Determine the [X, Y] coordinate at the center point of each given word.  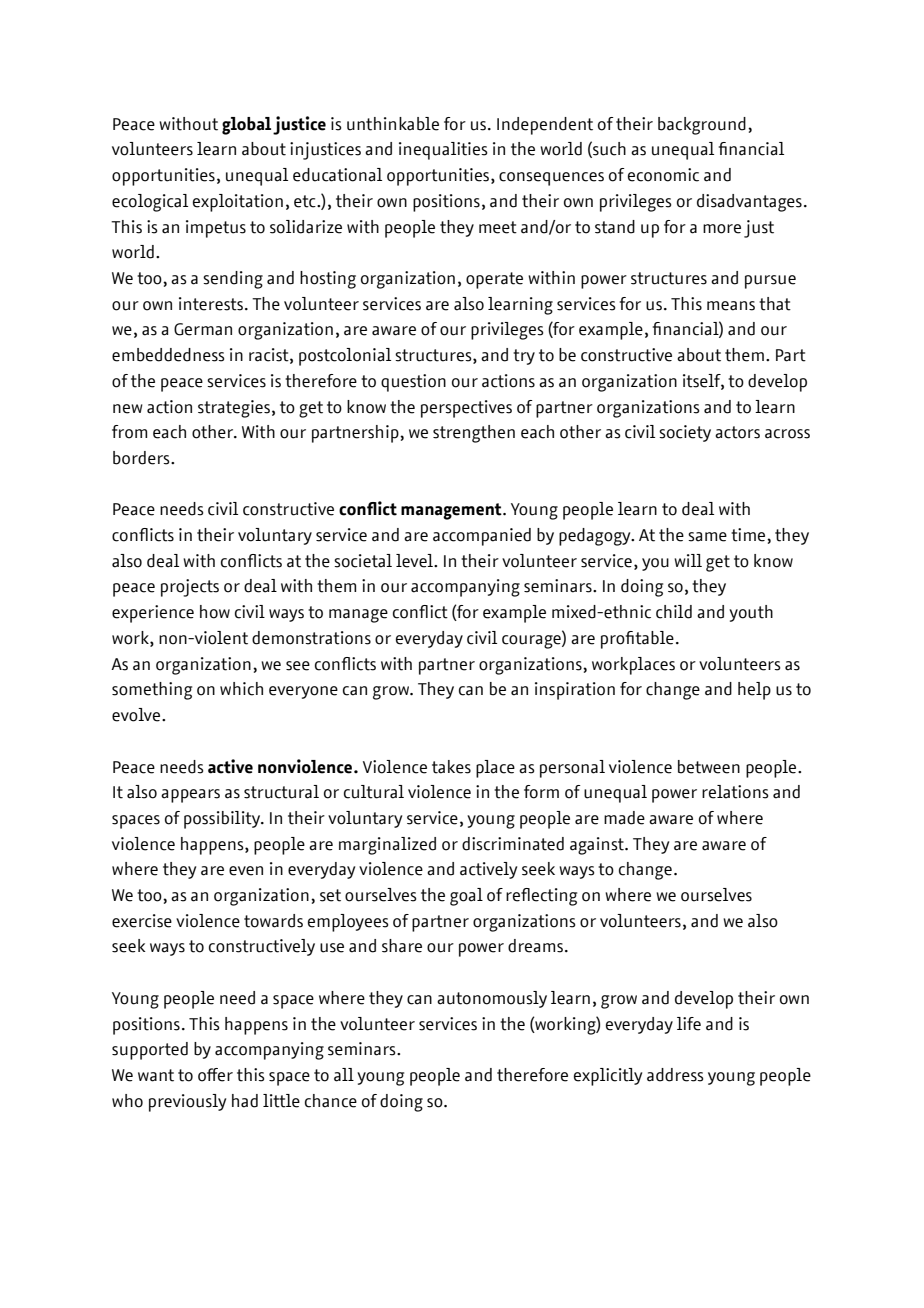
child [674, 612]
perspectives [466, 409]
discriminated [513, 844]
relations [735, 792]
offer [215, 1075]
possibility [223, 820]
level [415, 561]
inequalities [443, 151]
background [702, 126]
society [685, 433]
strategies [234, 409]
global [246, 126]
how [215, 612]
